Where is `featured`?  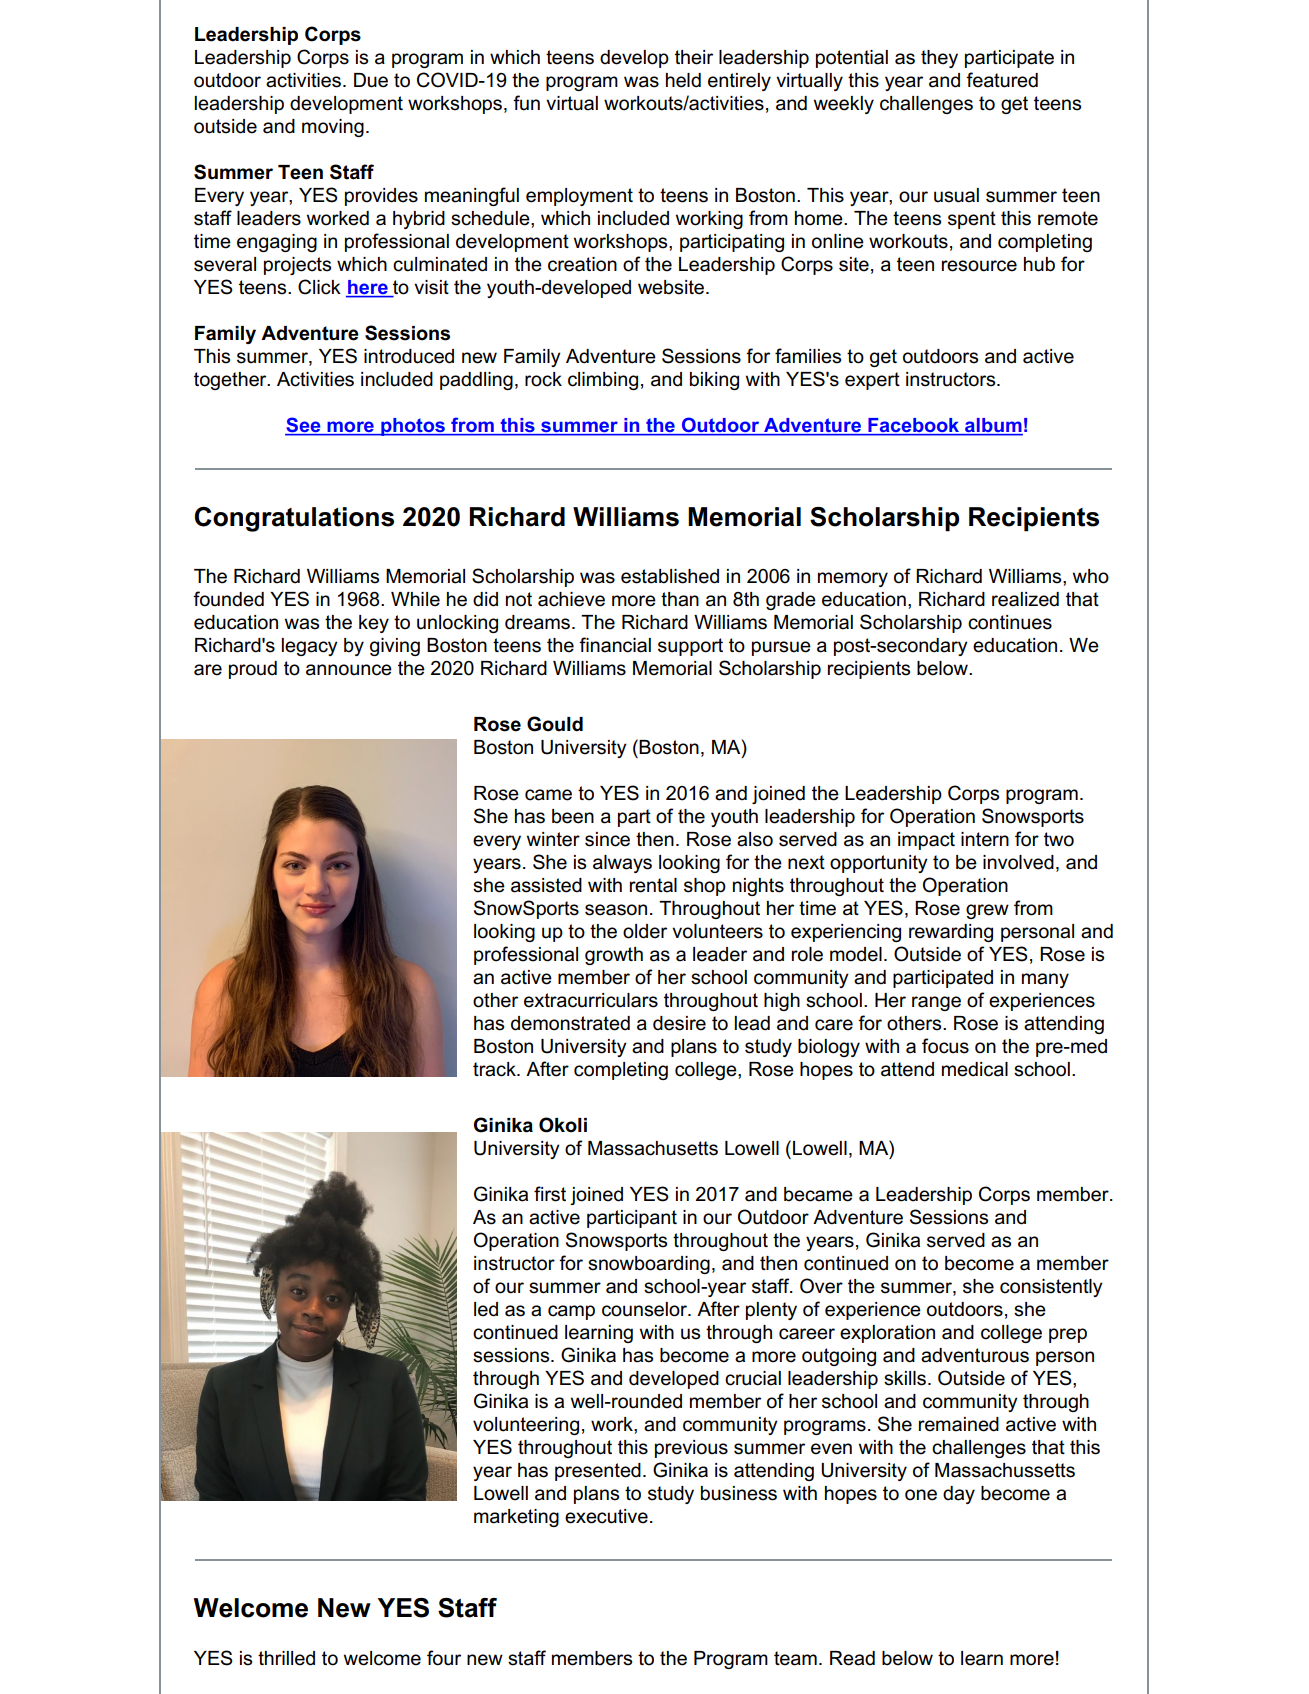 featured is located at coordinates (1002, 80).
